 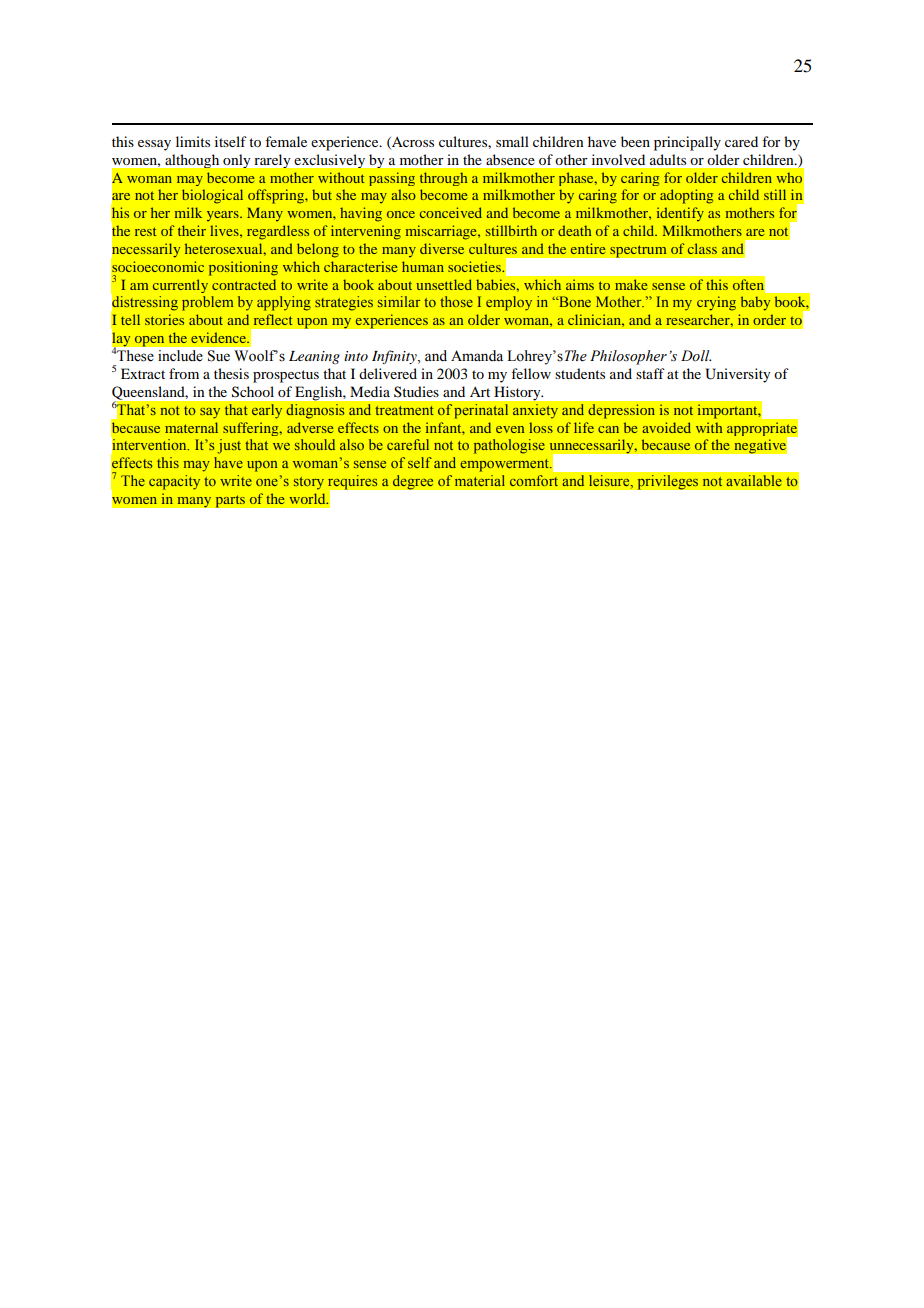 What do you see at coordinates (174, 482) in the image?
I see `capacity` at bounding box center [174, 482].
